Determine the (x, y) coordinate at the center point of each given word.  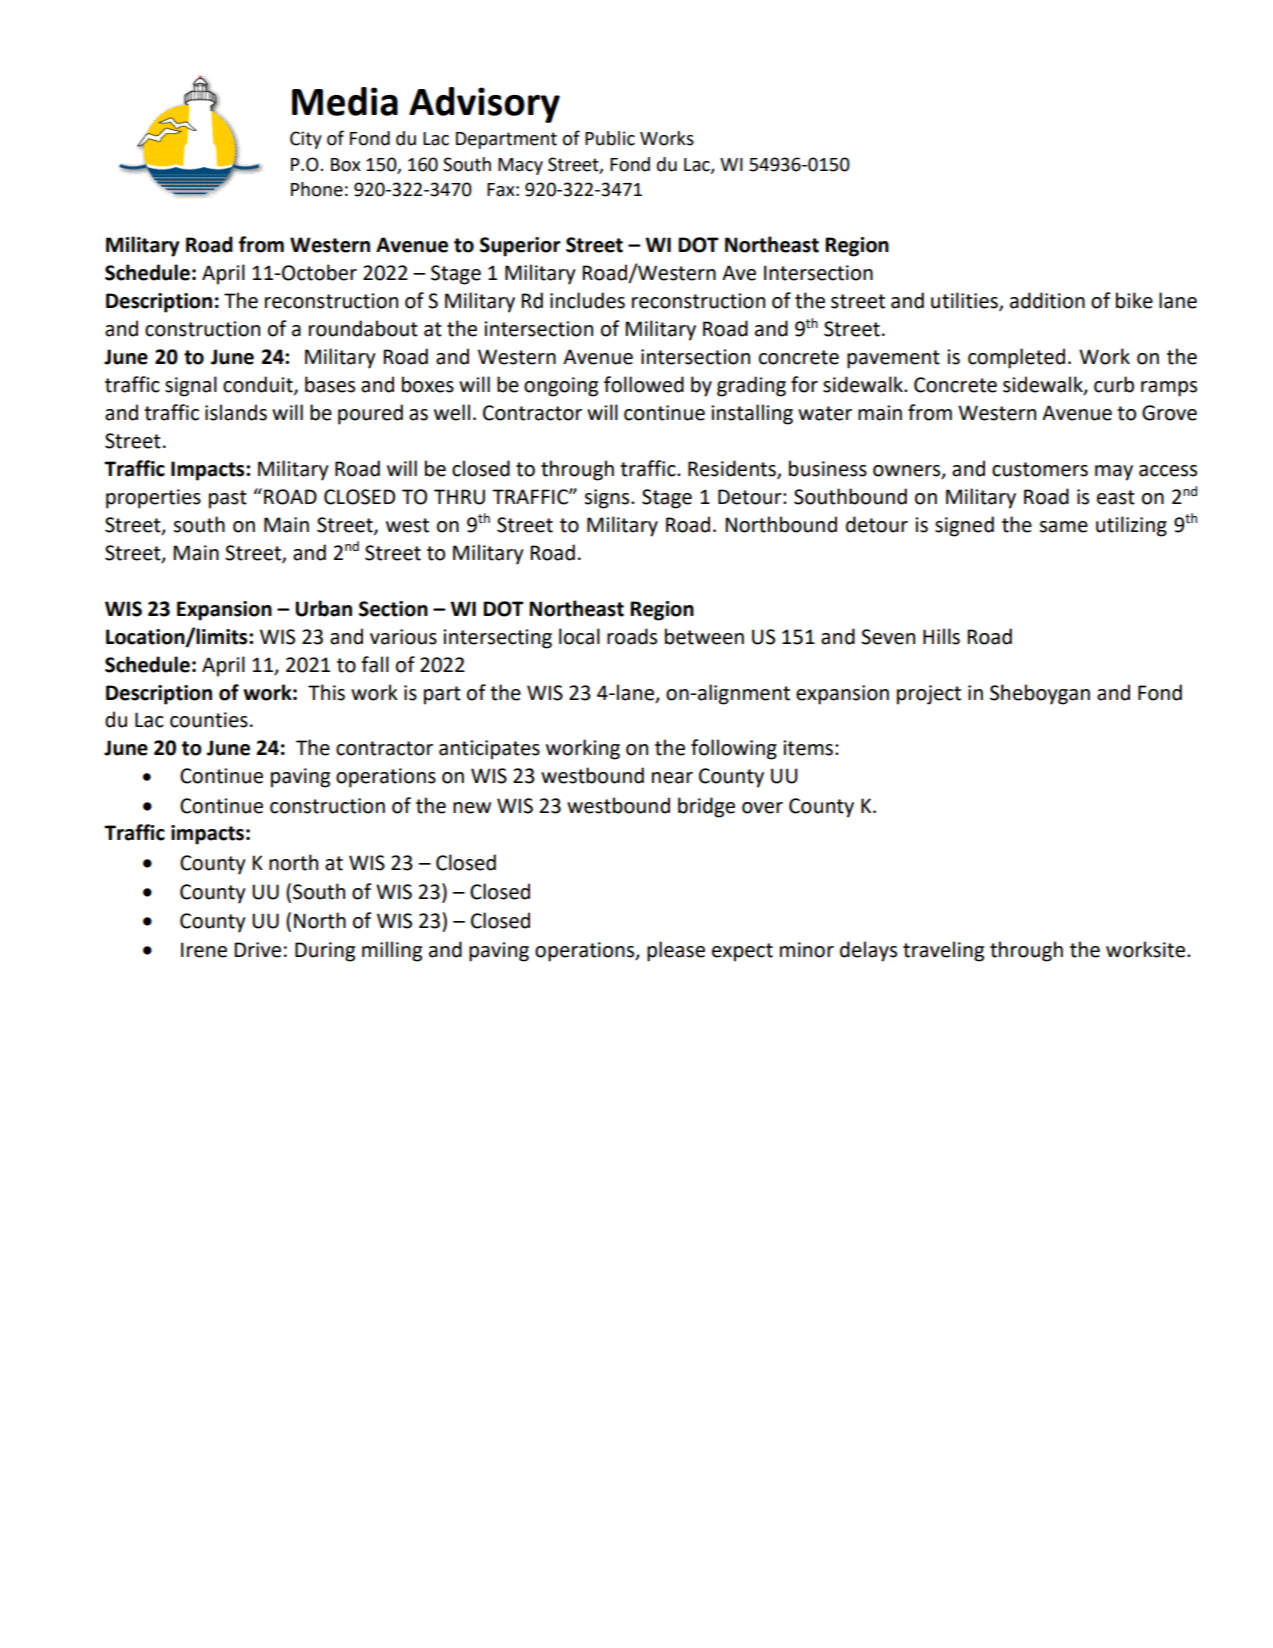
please (676, 951)
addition (1047, 300)
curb (1114, 384)
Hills (941, 636)
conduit (259, 385)
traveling (943, 951)
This (326, 692)
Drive (257, 950)
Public (610, 138)
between (704, 636)
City (306, 140)
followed (644, 384)
